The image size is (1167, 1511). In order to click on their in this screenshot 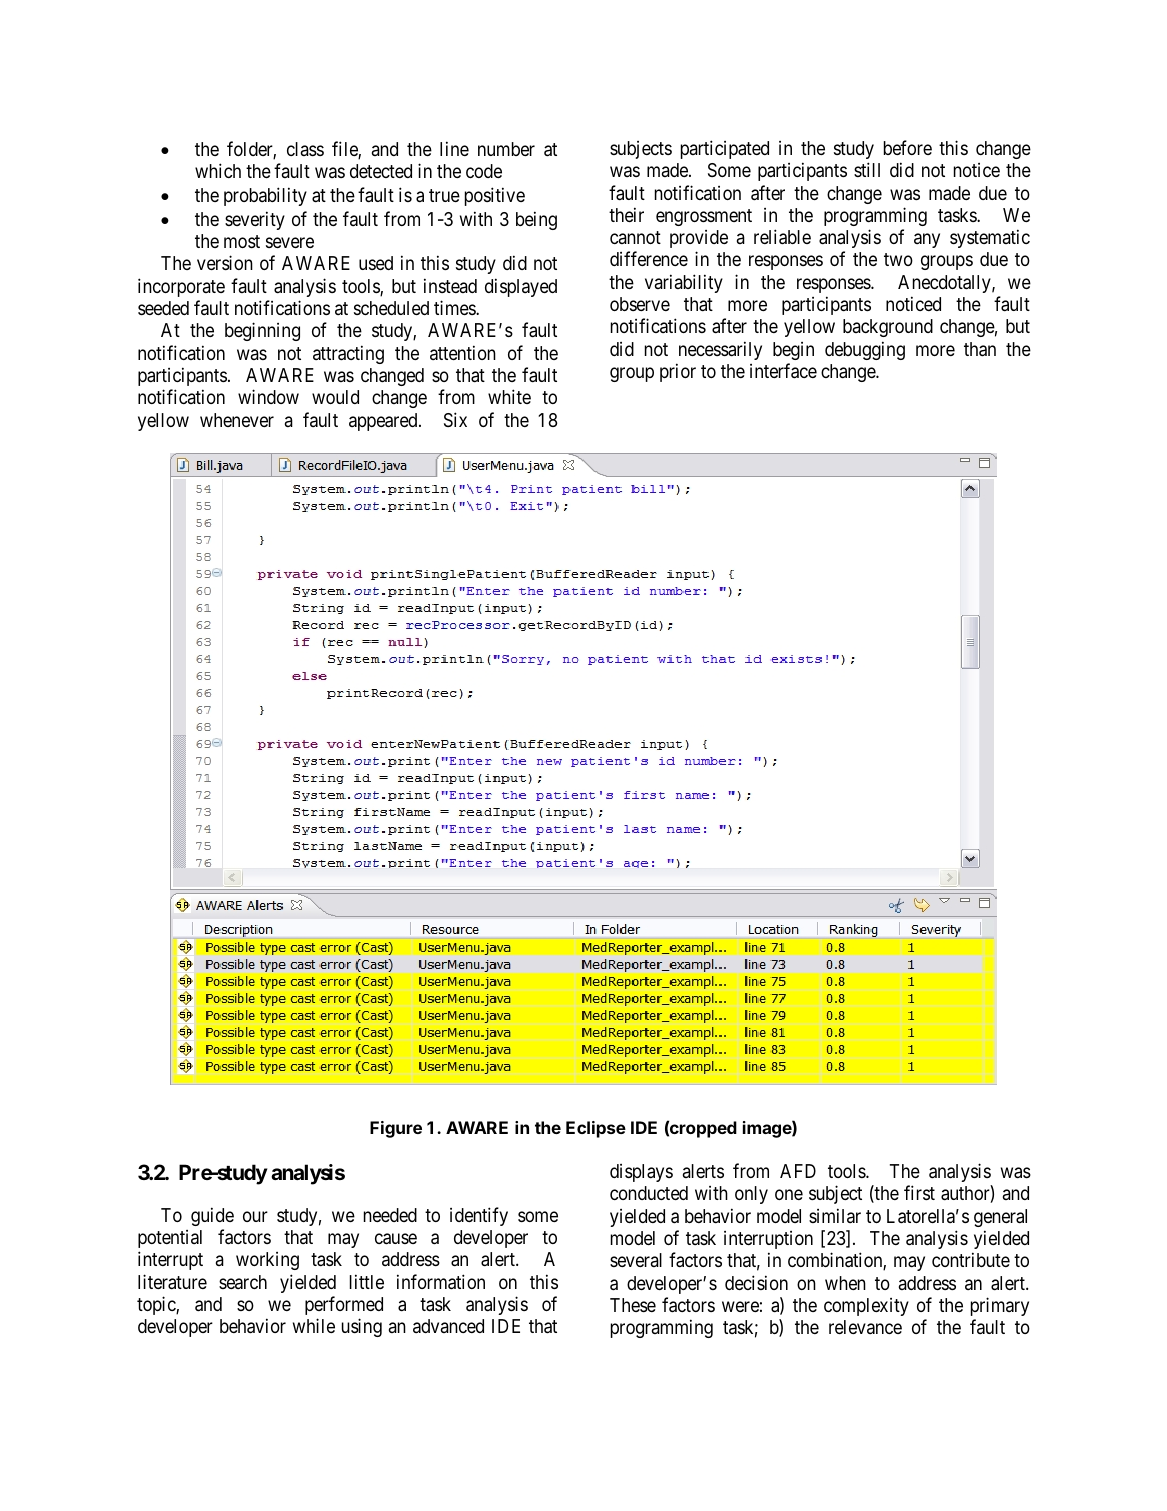, I will do `click(626, 214)`.
